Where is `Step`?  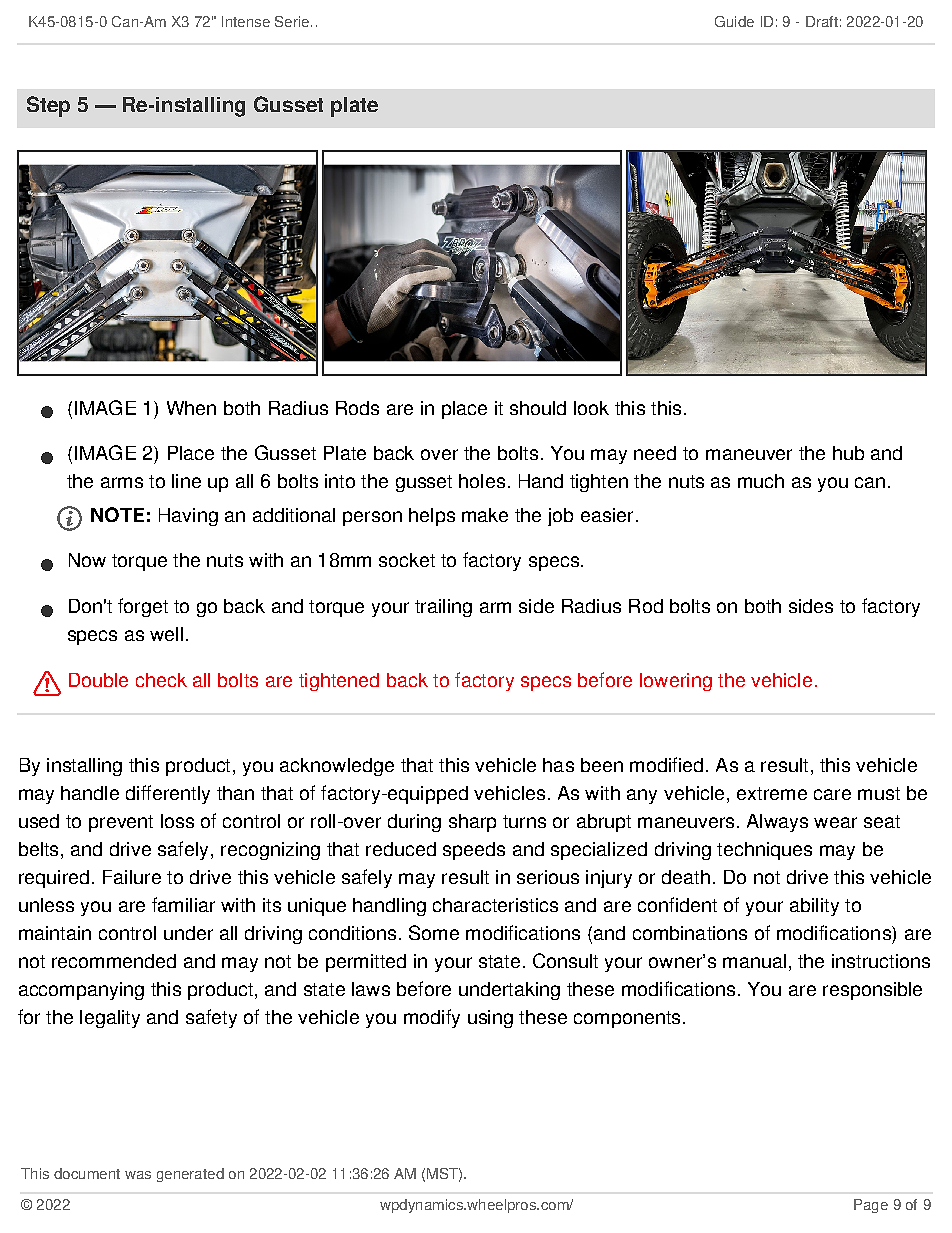 Step is located at coordinates (48, 106).
